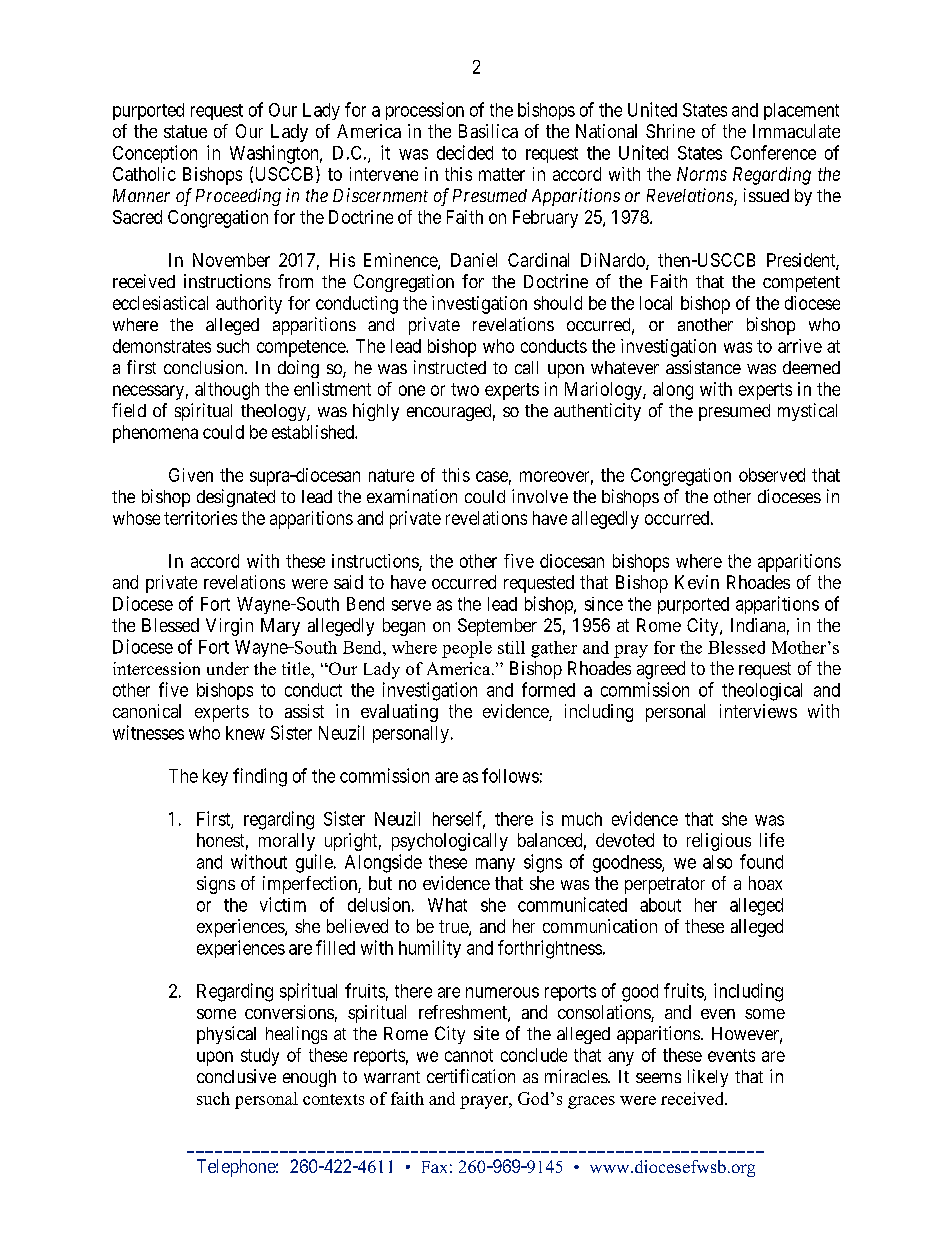 This screenshot has width=952, height=1233. What do you see at coordinates (510, 775) in the screenshot?
I see `follows` at bounding box center [510, 775].
